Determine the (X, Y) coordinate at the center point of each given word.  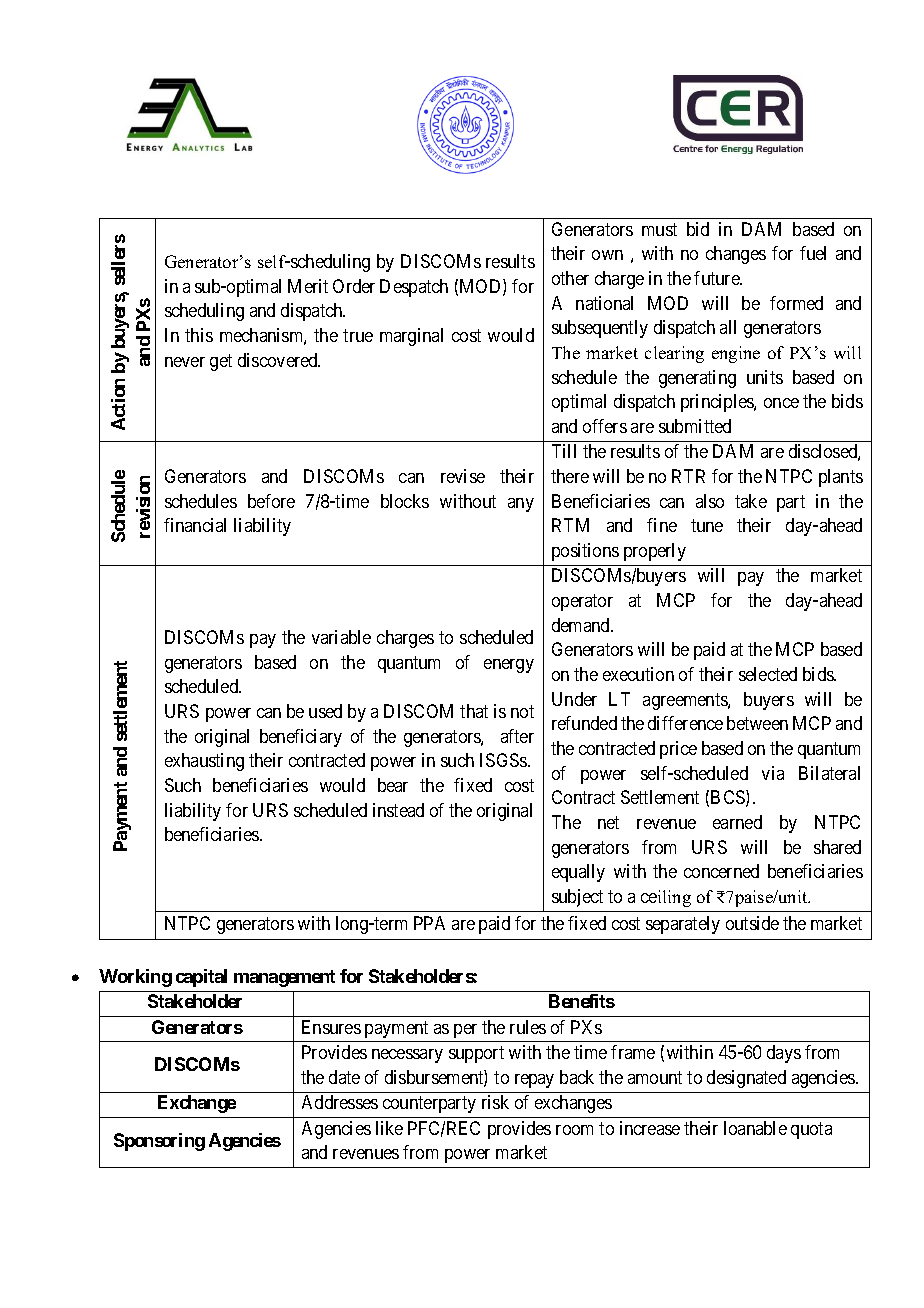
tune (707, 526)
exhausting (204, 762)
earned (737, 822)
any (521, 505)
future (718, 278)
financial (195, 525)
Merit (308, 286)
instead (398, 810)
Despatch (414, 288)
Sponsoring (159, 1142)
